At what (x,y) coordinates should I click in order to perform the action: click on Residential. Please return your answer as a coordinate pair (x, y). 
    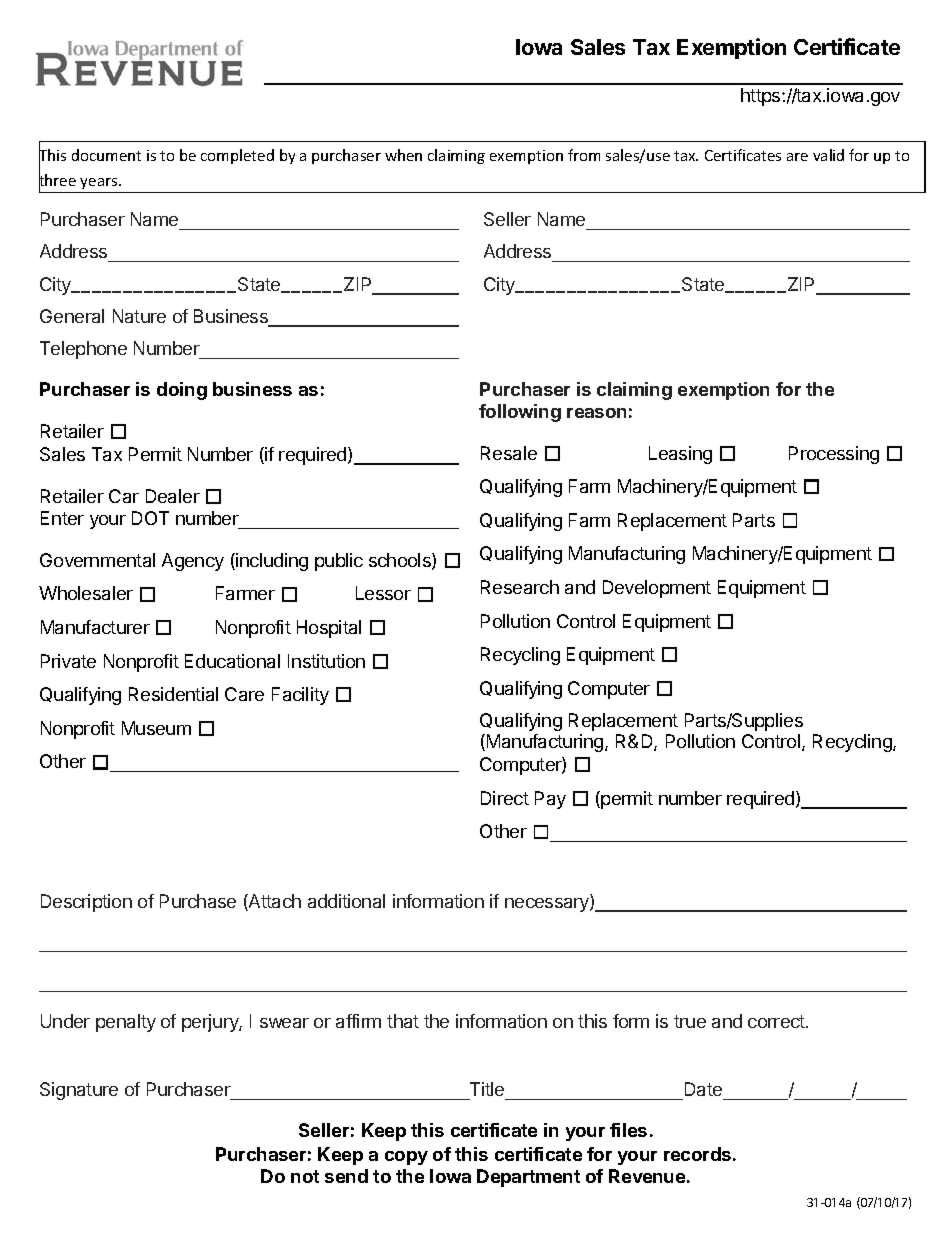
    Looking at the image, I should click on (173, 694).
